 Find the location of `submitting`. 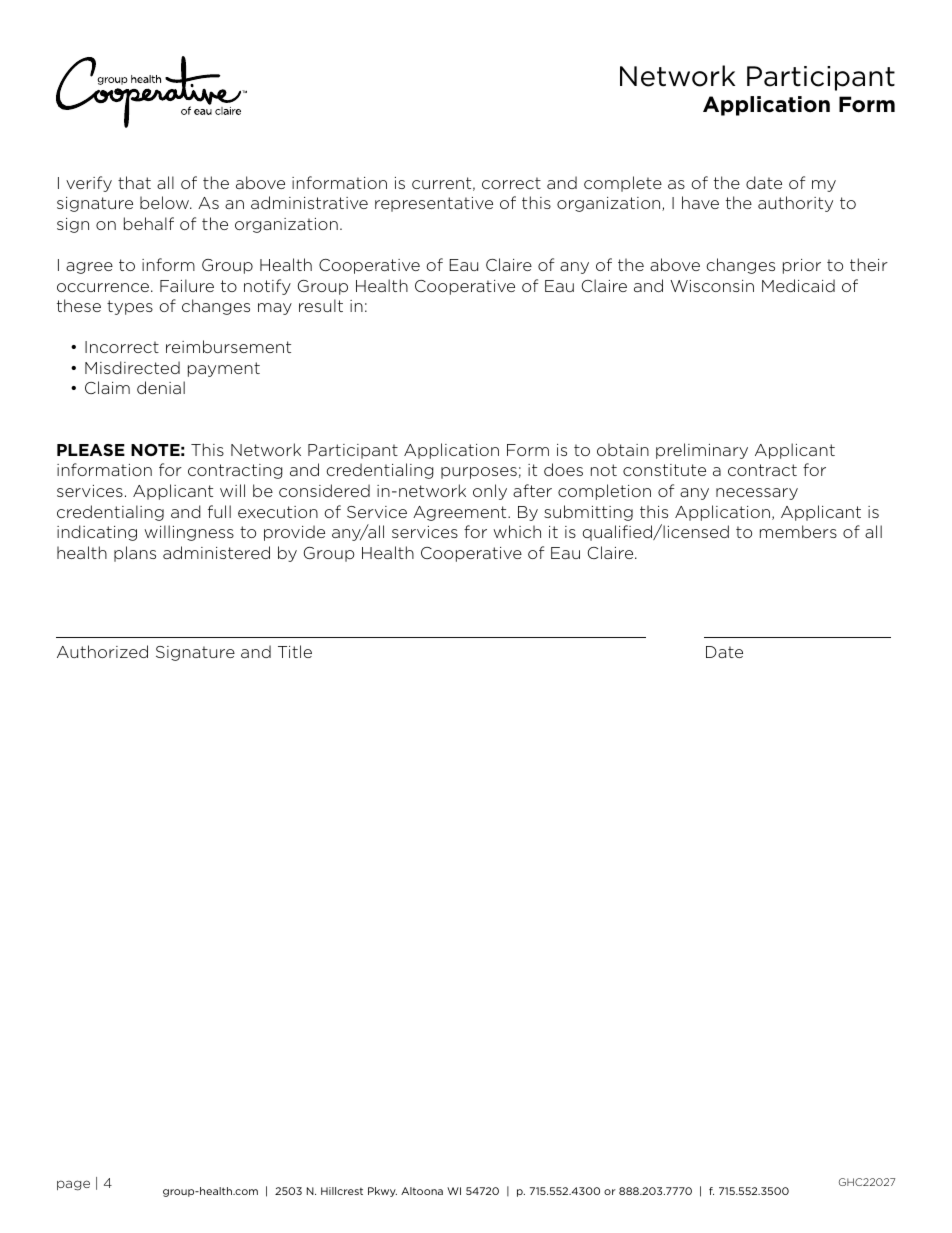

submitting is located at coordinates (588, 513).
